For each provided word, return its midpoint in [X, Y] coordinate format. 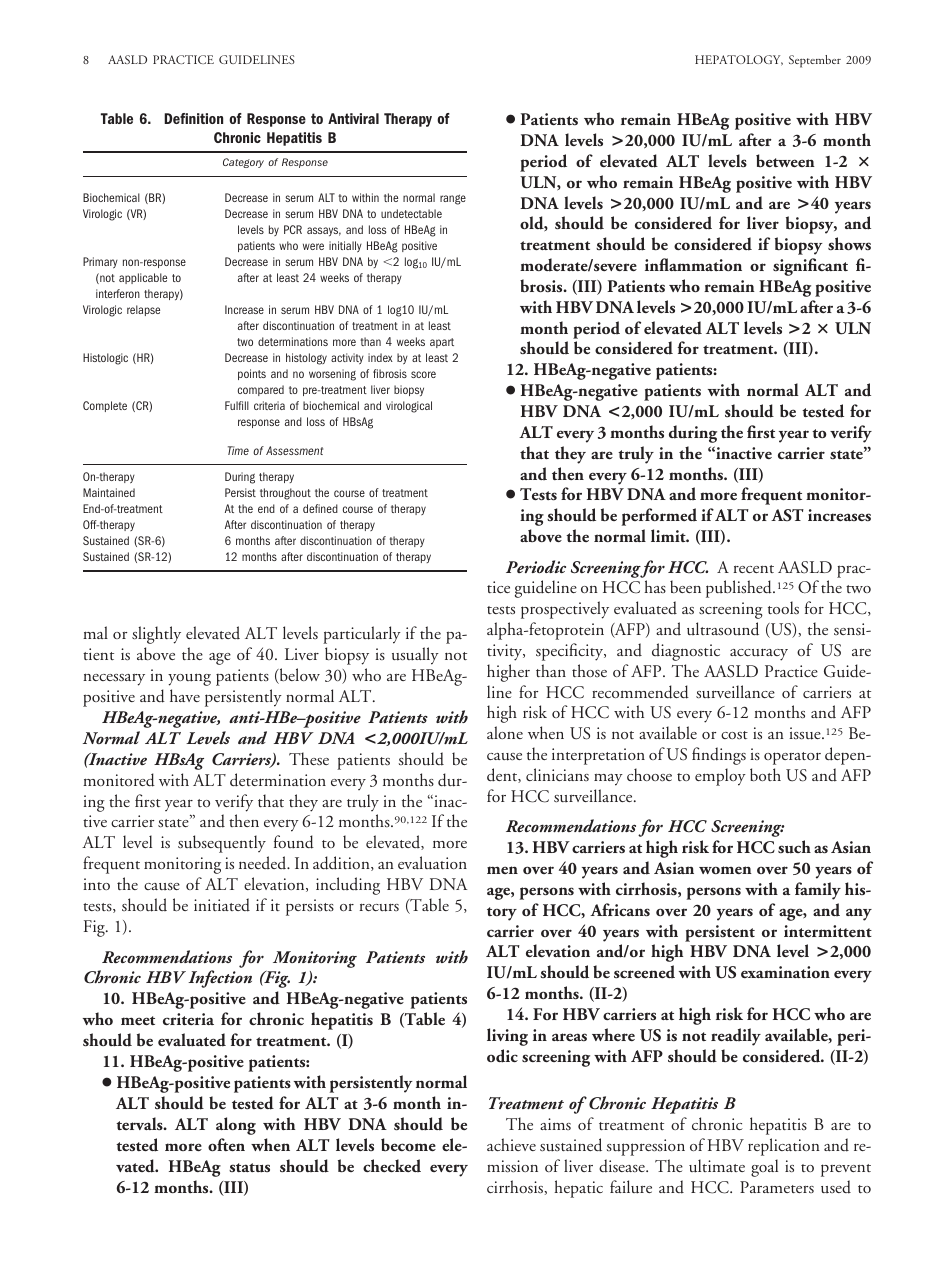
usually [415, 656]
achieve [511, 1144]
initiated [222, 905]
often [226, 1144]
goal [764, 1168]
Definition [193, 118]
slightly [156, 635]
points [252, 374]
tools [783, 607]
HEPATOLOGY [739, 60]
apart [442, 343]
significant [810, 267]
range [453, 200]
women [725, 870]
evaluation [432, 863]
